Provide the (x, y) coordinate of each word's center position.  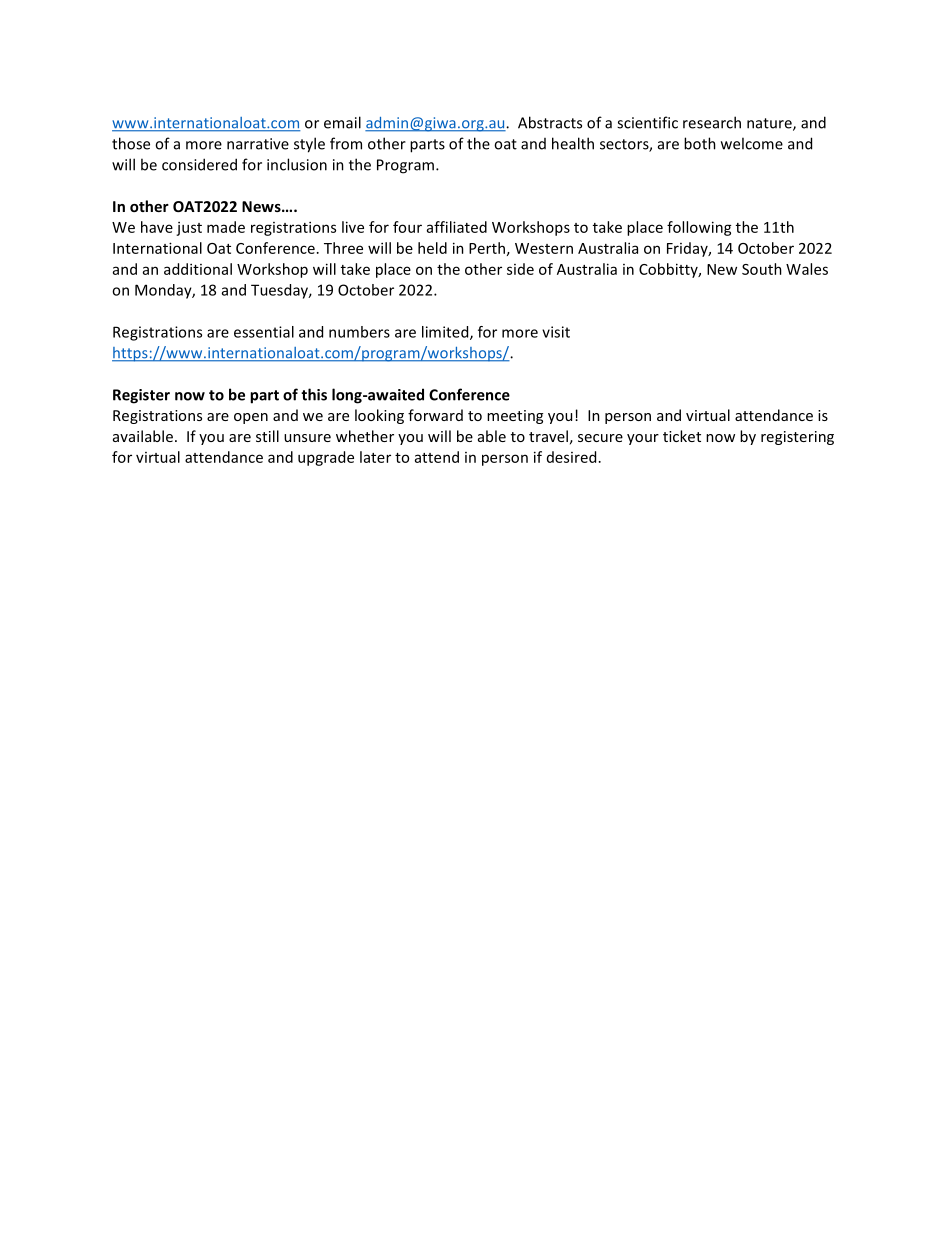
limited (446, 333)
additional (198, 269)
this (314, 394)
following (699, 228)
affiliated (457, 227)
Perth (487, 248)
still (267, 436)
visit (556, 332)
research (712, 122)
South (762, 269)
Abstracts (550, 122)
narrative (258, 144)
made (226, 227)
